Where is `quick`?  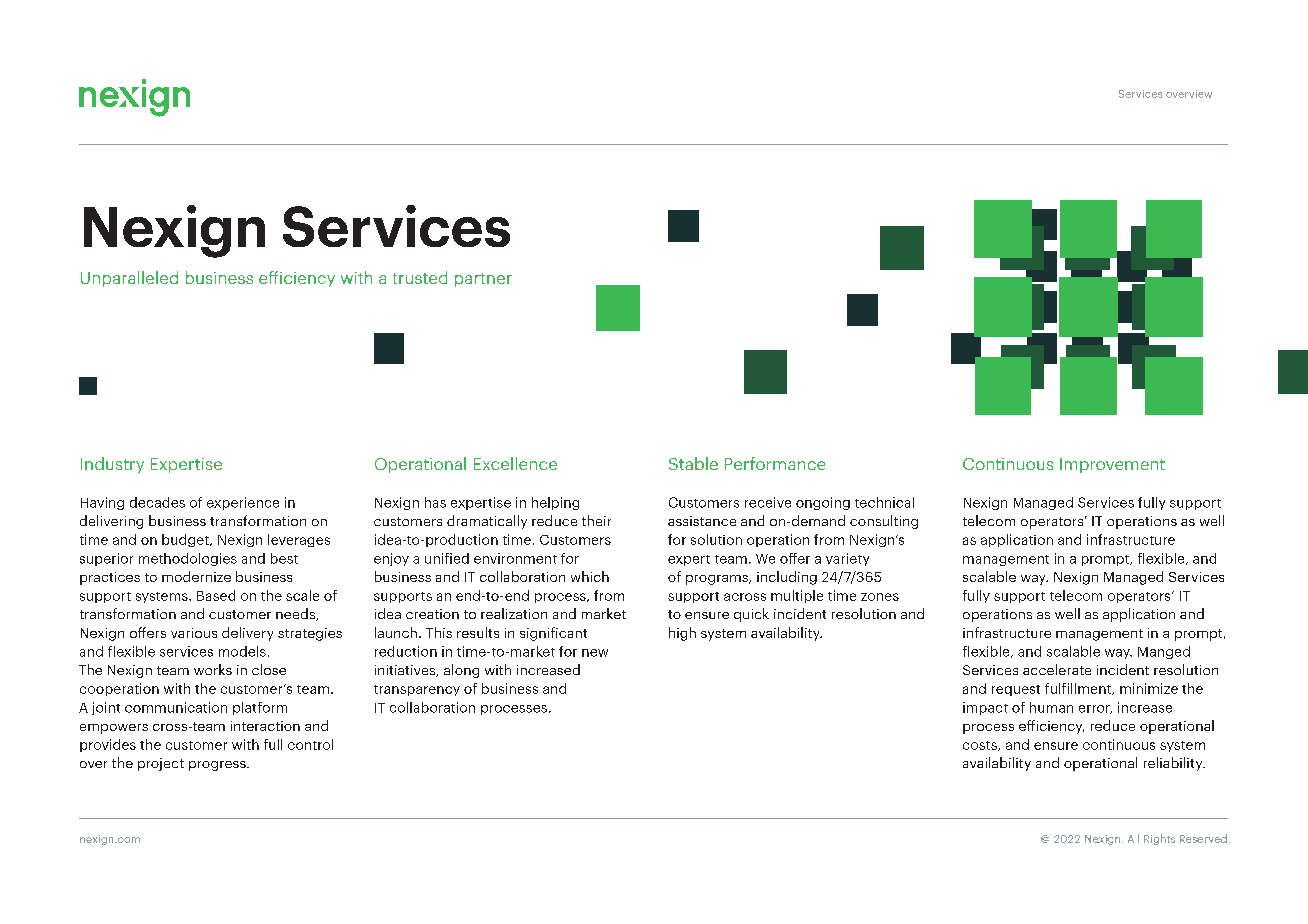 quick is located at coordinates (751, 615).
